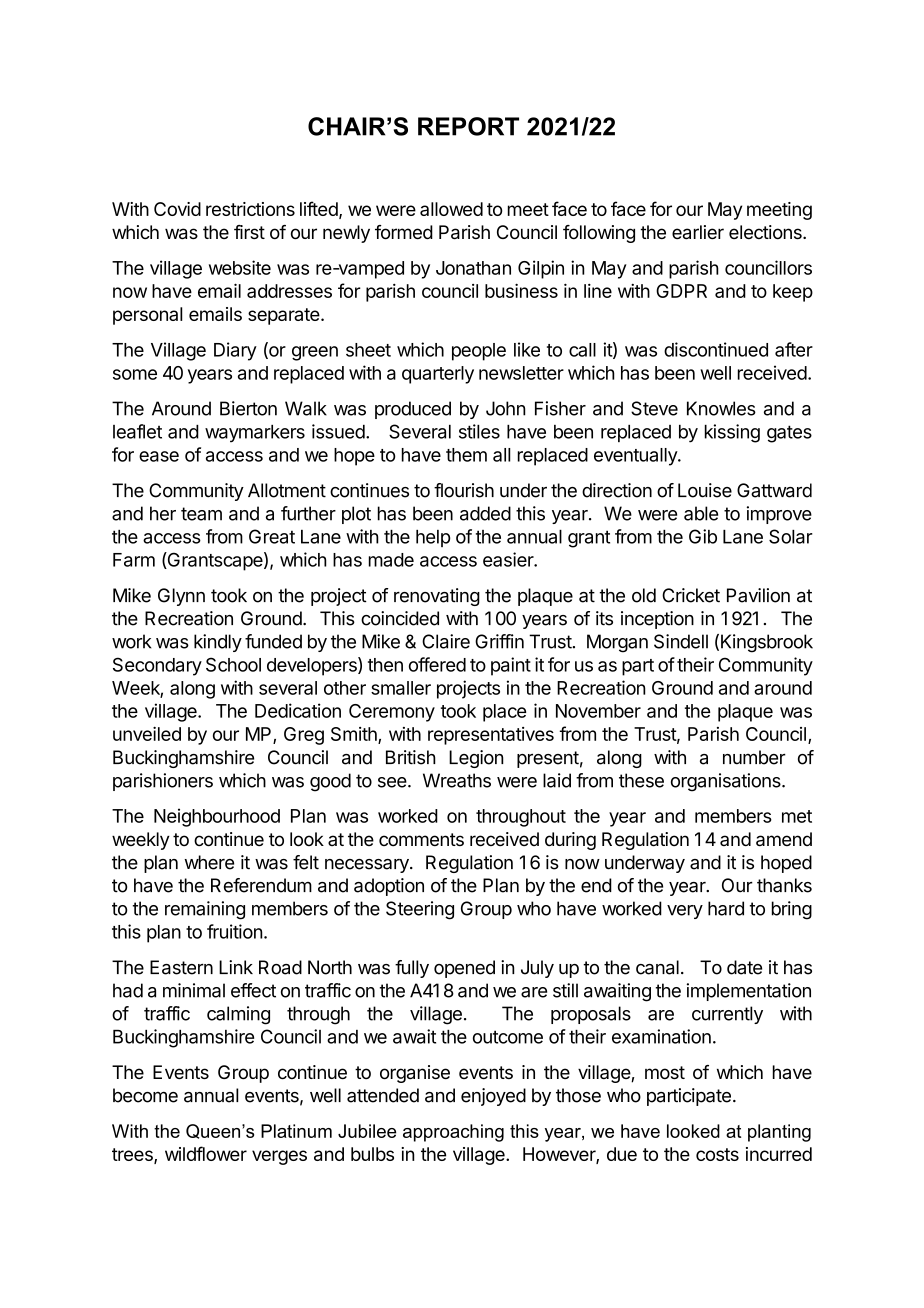 The width and height of the screenshot is (924, 1308). I want to click on REPORT, so click(468, 126).
